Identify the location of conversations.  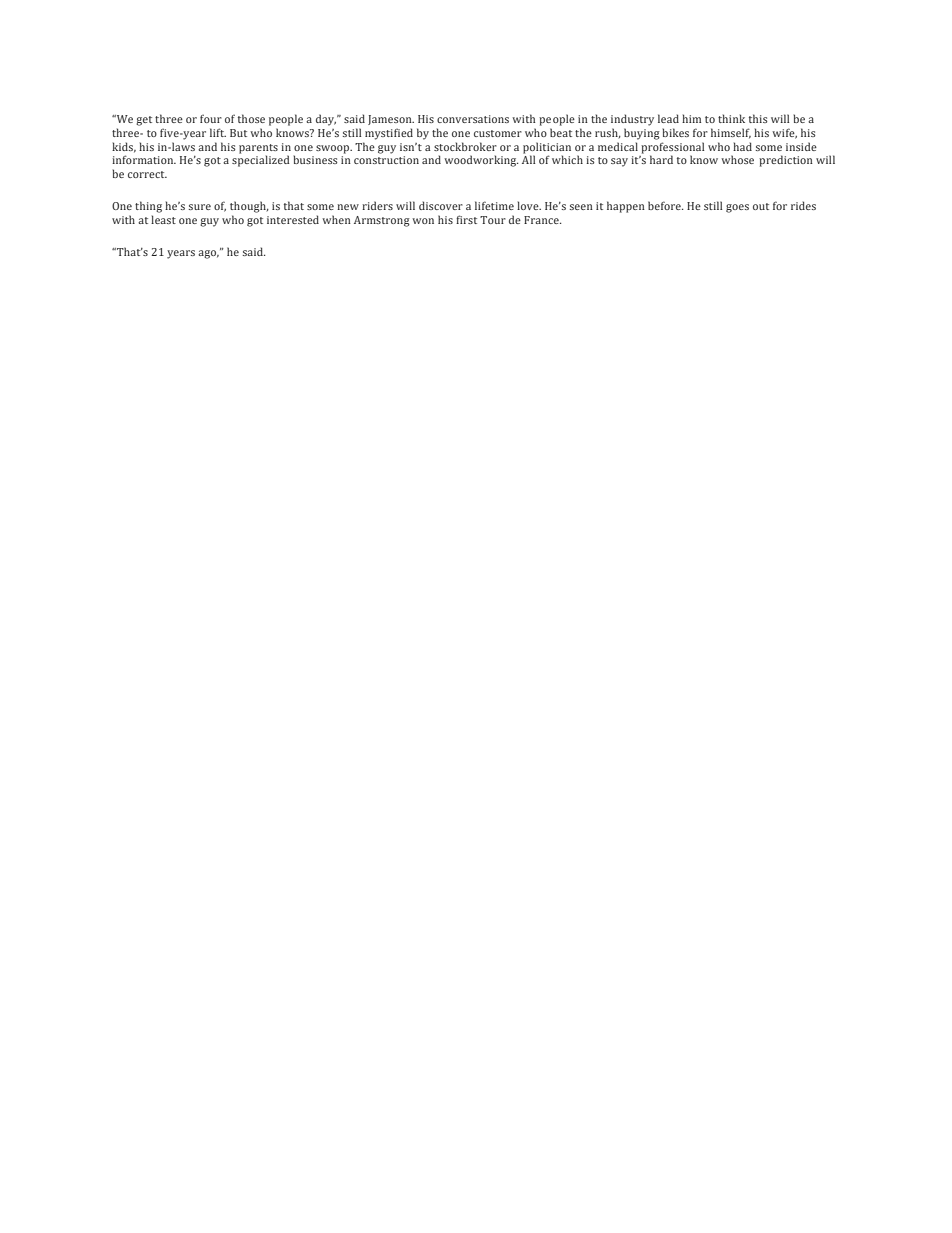
(473, 119).
